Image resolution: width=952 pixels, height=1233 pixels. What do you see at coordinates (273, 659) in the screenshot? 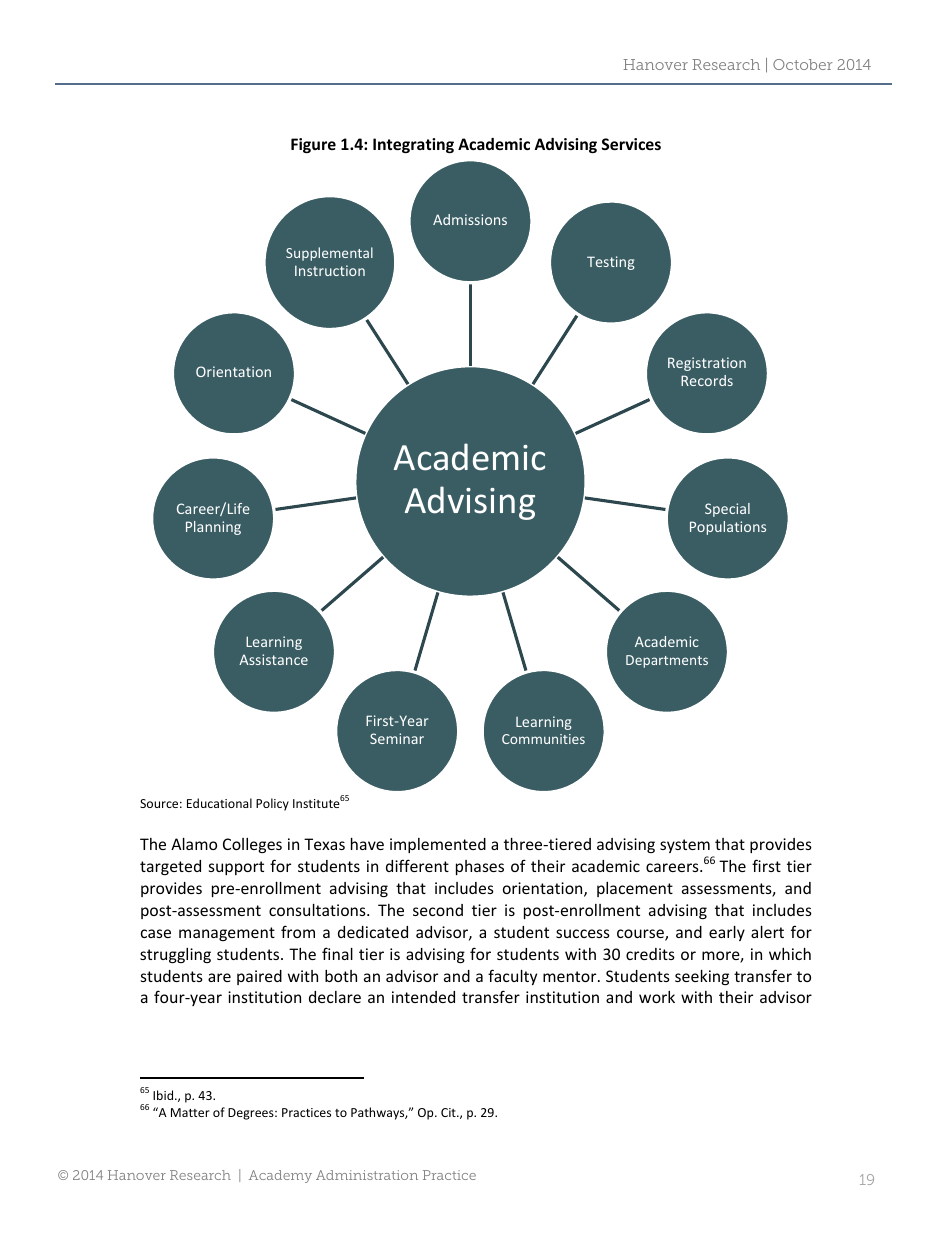
I see `Assistance` at bounding box center [273, 659].
